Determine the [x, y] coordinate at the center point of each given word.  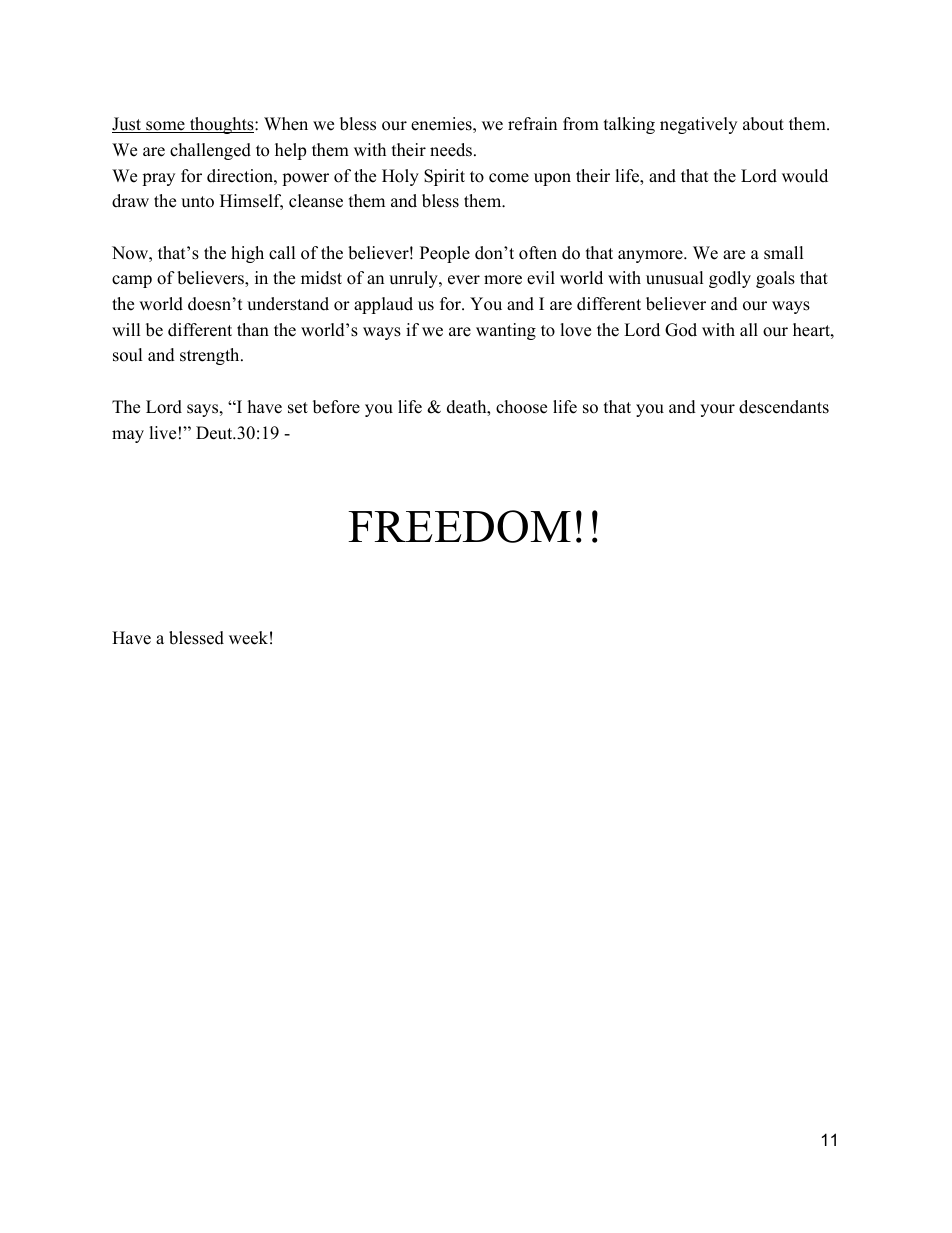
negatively [698, 125]
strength [211, 356]
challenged [210, 151]
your [717, 410]
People [445, 254]
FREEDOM [459, 526]
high [247, 254]
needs [452, 150]
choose [521, 407]
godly [730, 279]
